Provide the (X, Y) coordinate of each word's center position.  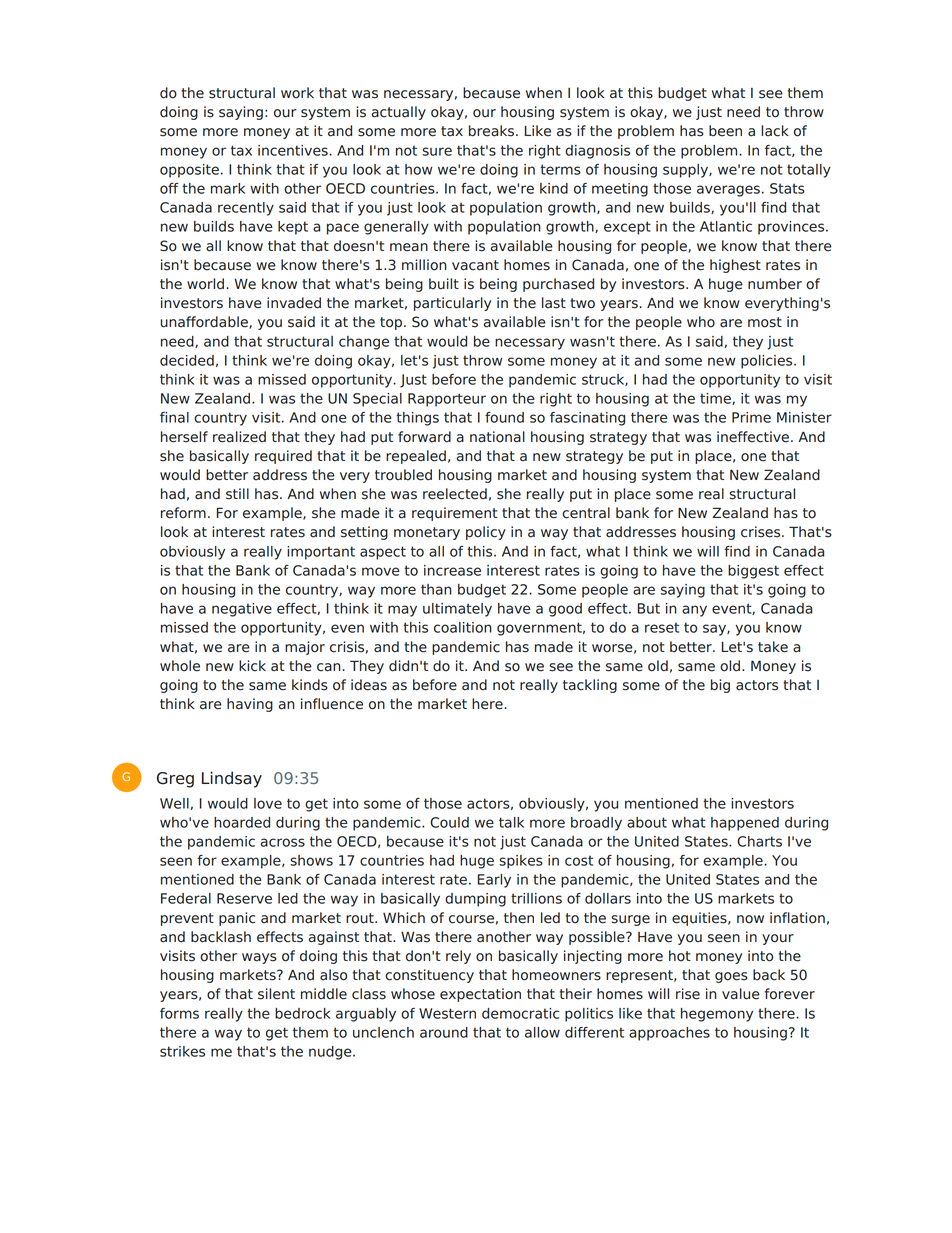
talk (511, 822)
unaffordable (205, 322)
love (268, 803)
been (725, 131)
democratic (520, 1013)
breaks (493, 131)
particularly (452, 304)
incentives (294, 150)
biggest (753, 572)
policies (768, 362)
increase (452, 570)
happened (745, 824)
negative (242, 610)
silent (276, 994)
